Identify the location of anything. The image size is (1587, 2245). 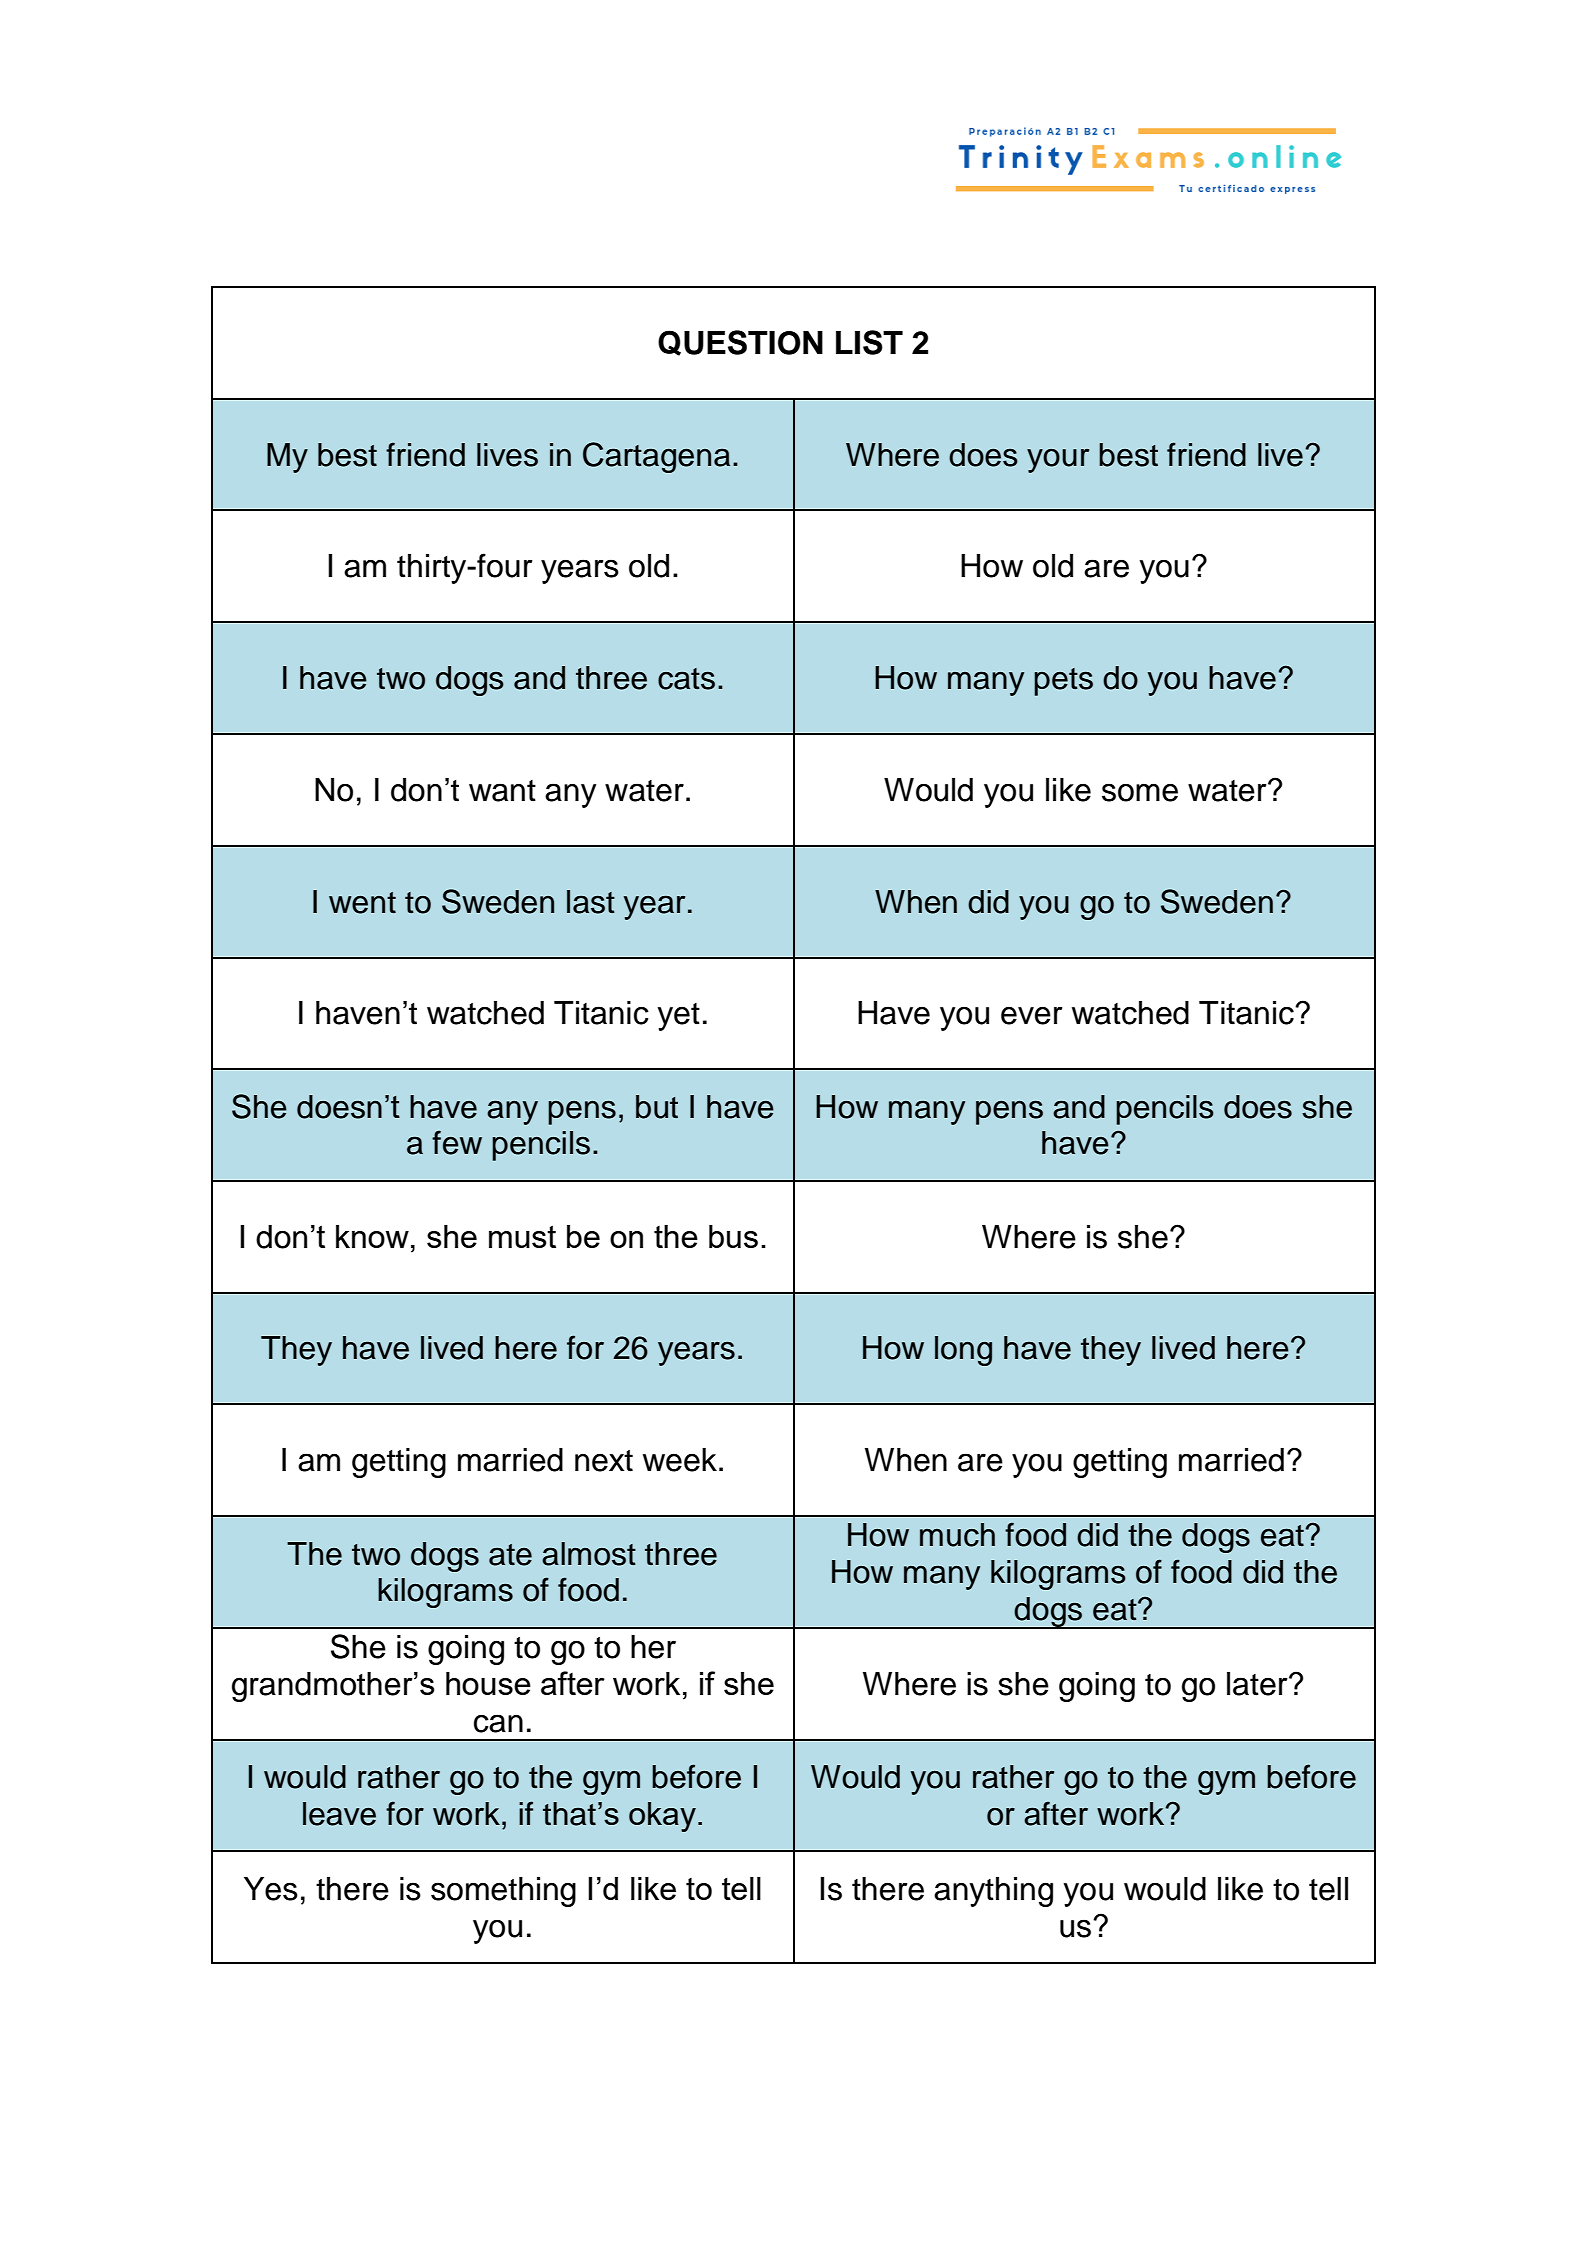
(993, 1892).
